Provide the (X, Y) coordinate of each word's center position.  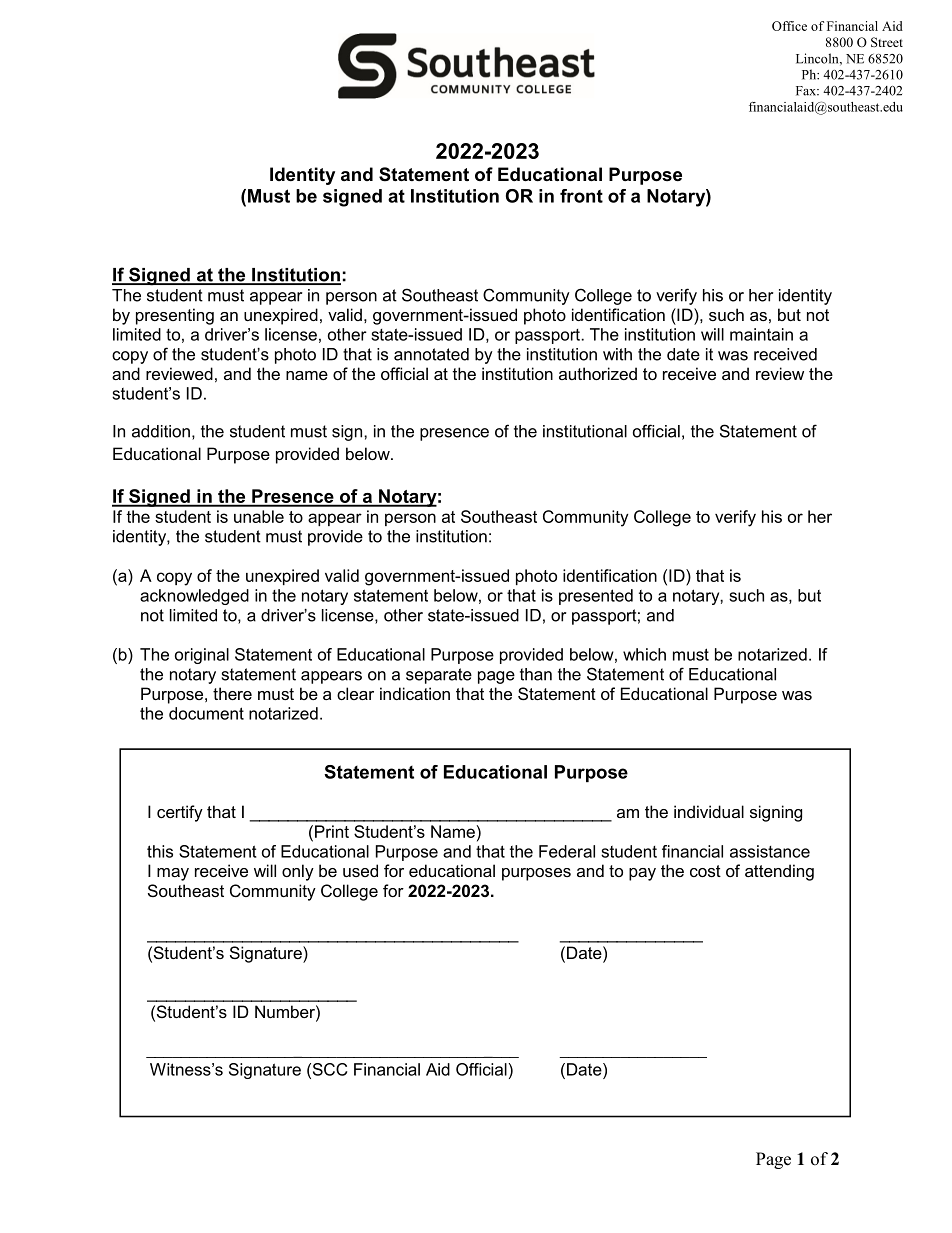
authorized (598, 373)
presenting (175, 316)
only (298, 872)
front (581, 196)
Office (789, 26)
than (536, 674)
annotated (431, 354)
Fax (807, 91)
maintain (761, 334)
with (617, 354)
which (644, 654)
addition (161, 431)
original (202, 656)
